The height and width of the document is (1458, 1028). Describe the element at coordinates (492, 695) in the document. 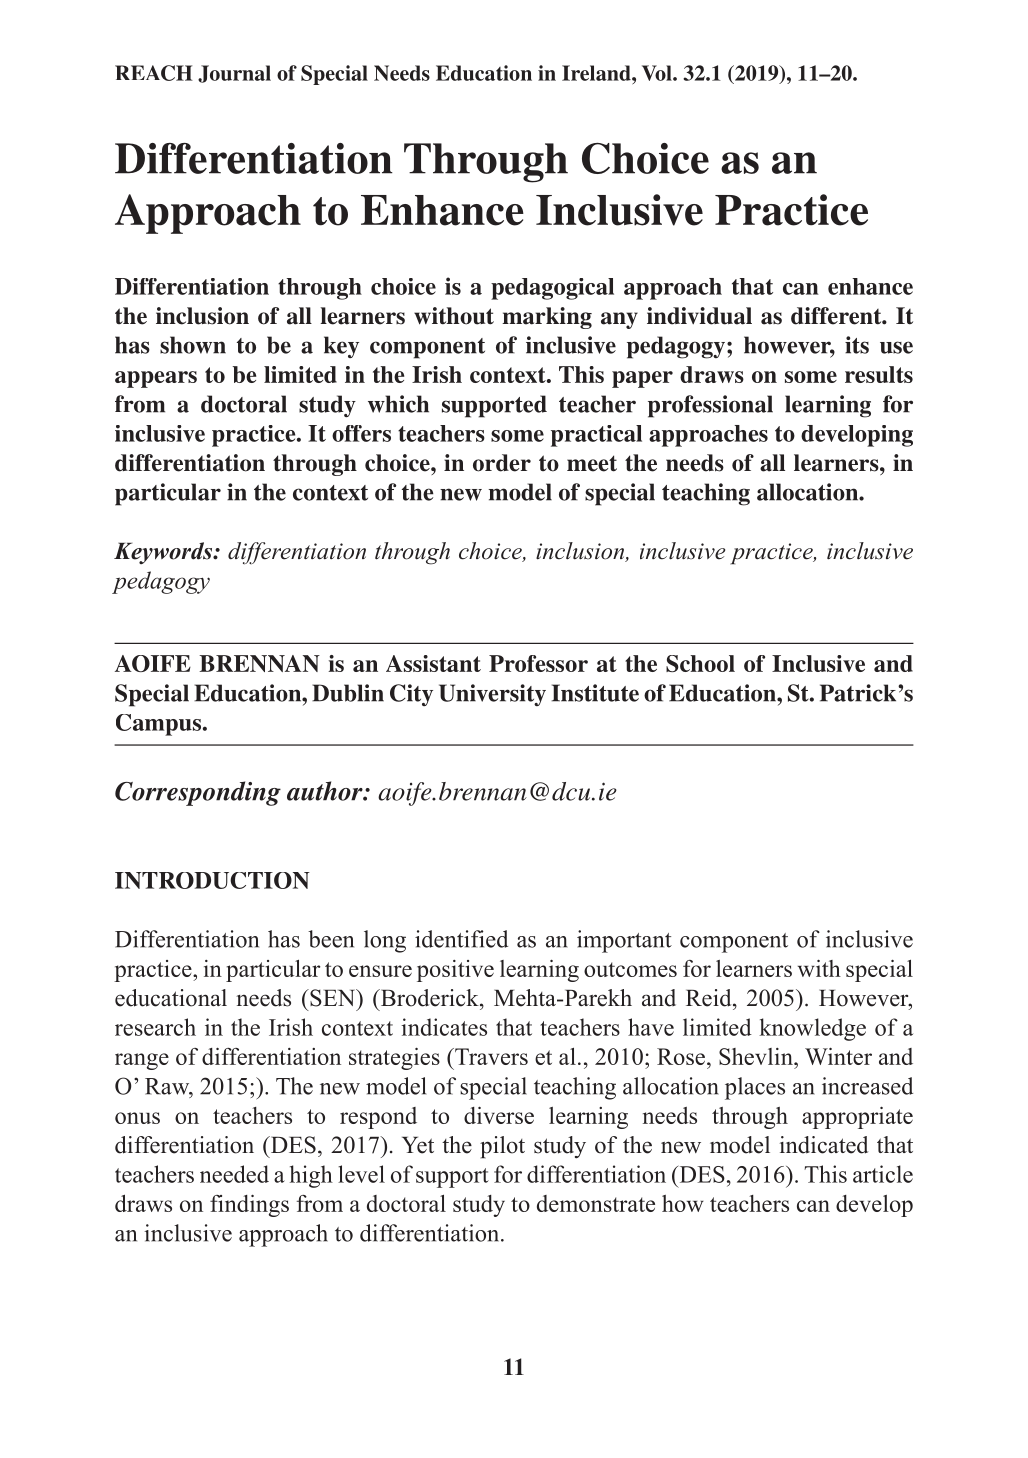

I see `University` at that location.
